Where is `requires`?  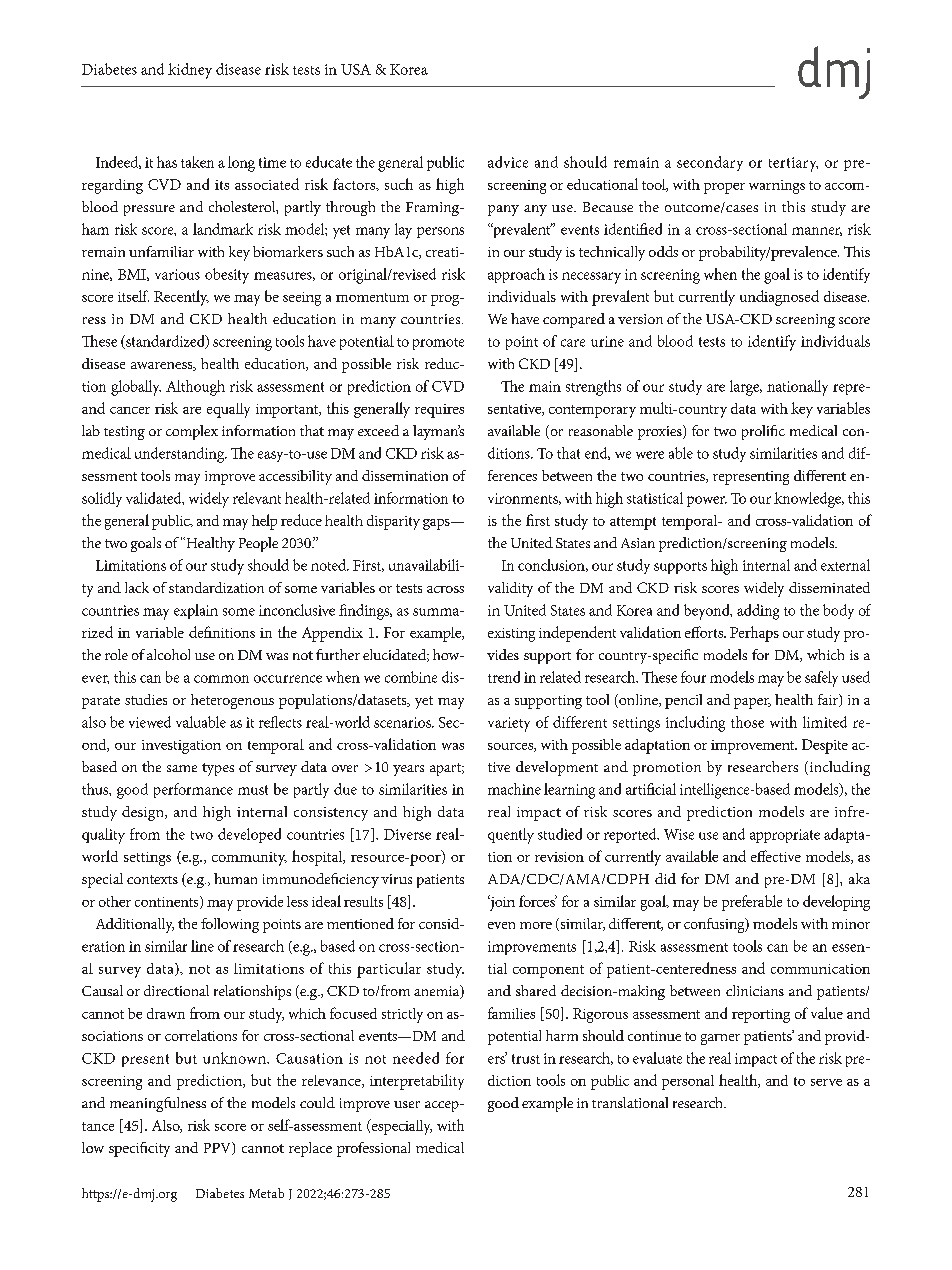
requires is located at coordinates (439, 411).
